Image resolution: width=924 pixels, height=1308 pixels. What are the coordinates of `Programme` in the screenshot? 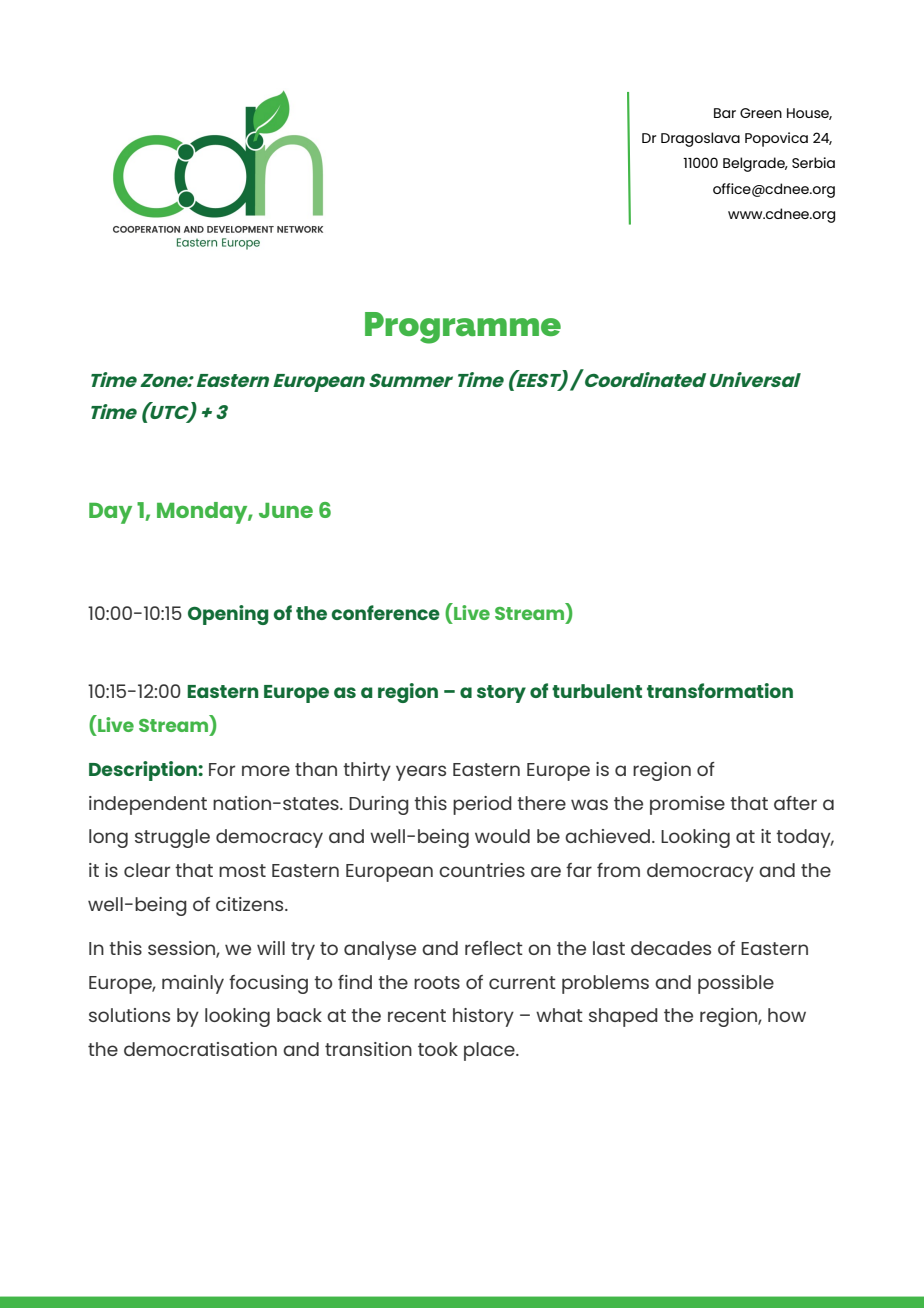 It's located at (463, 328).
